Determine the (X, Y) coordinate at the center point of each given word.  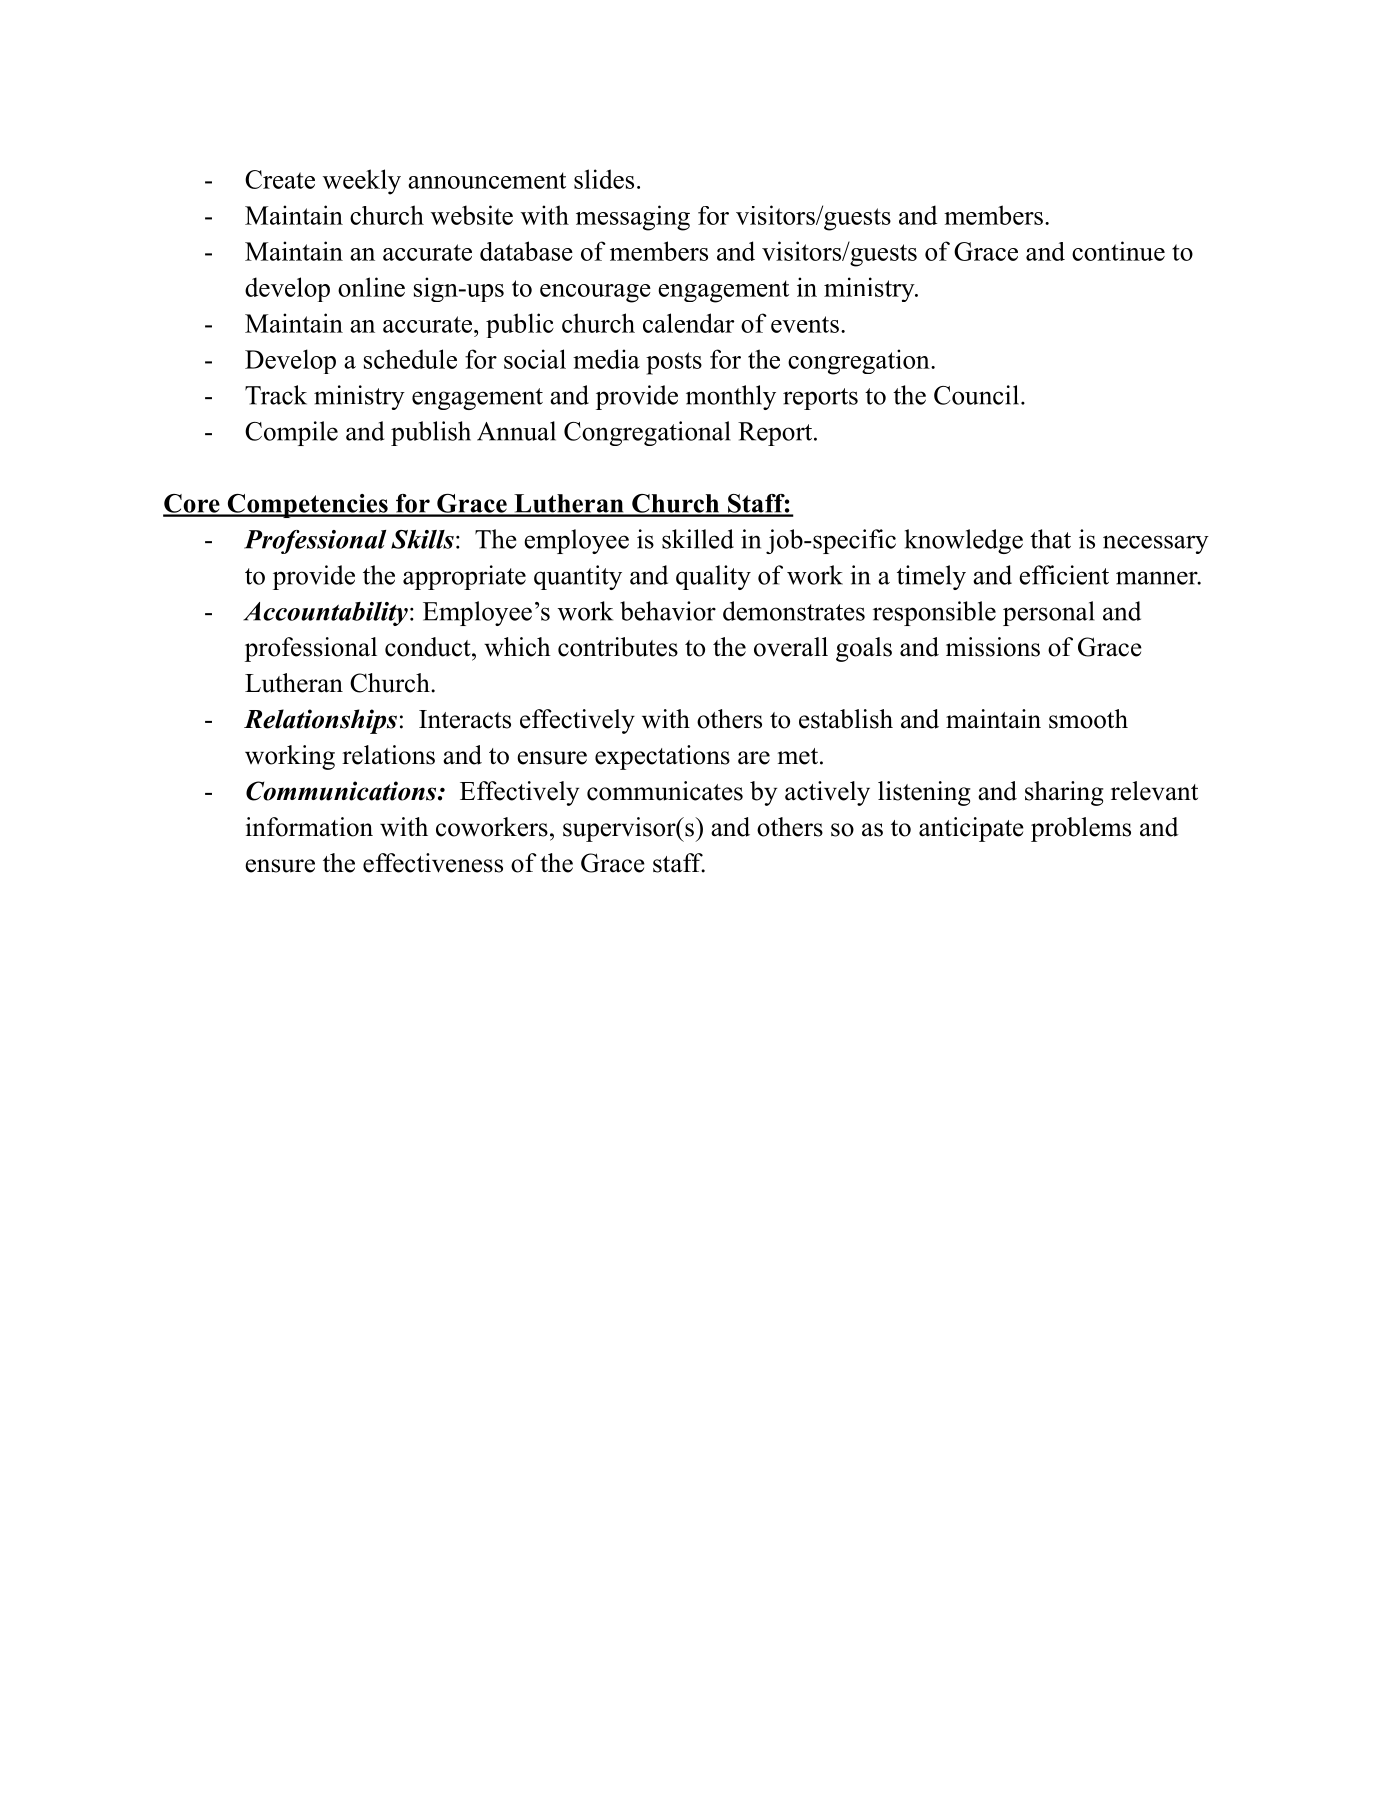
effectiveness (433, 863)
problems (1081, 829)
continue (1118, 251)
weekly (362, 182)
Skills (422, 539)
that (1050, 539)
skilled (698, 539)
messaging (633, 218)
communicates (665, 791)
